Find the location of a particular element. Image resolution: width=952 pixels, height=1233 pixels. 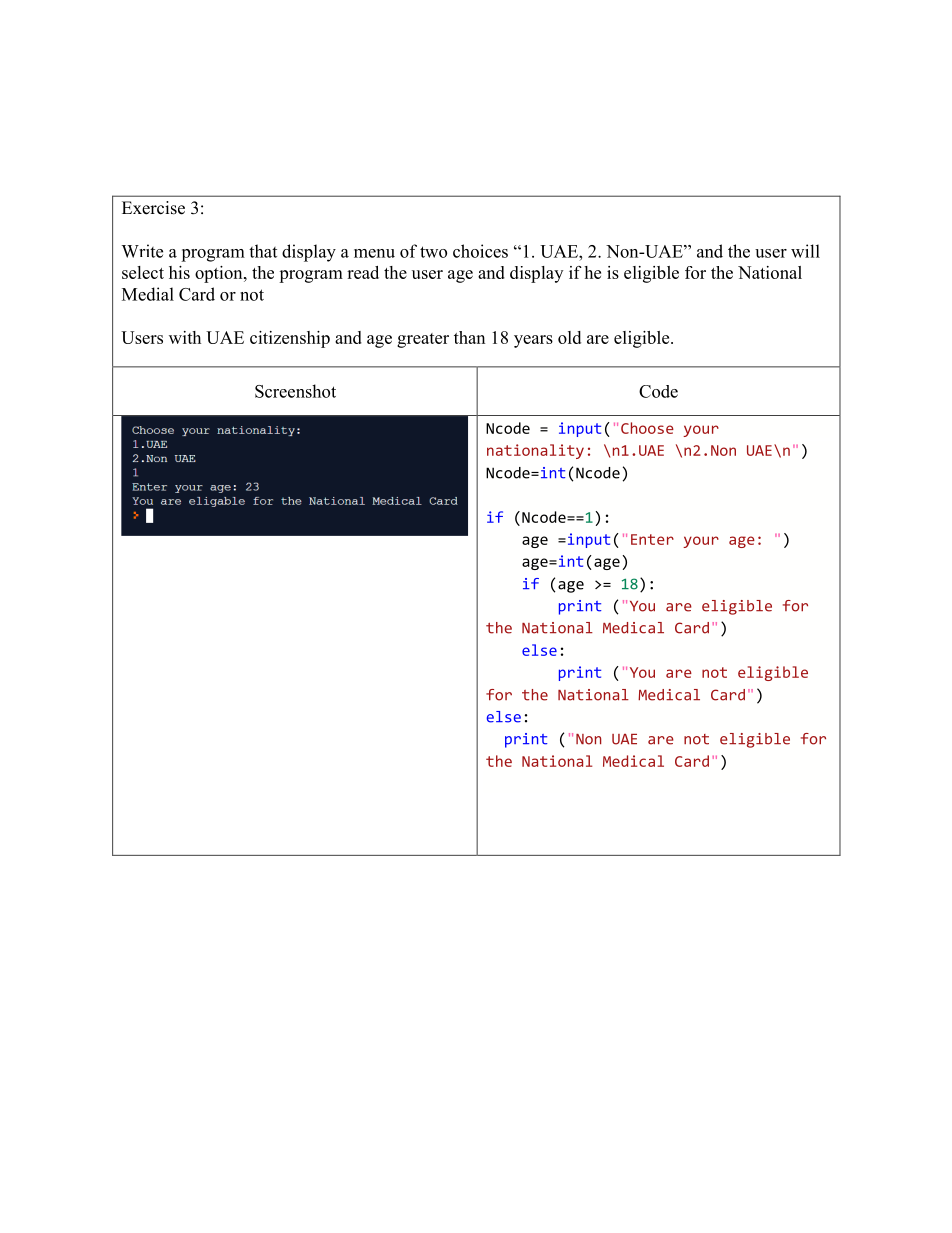

Screenshot is located at coordinates (295, 391).
